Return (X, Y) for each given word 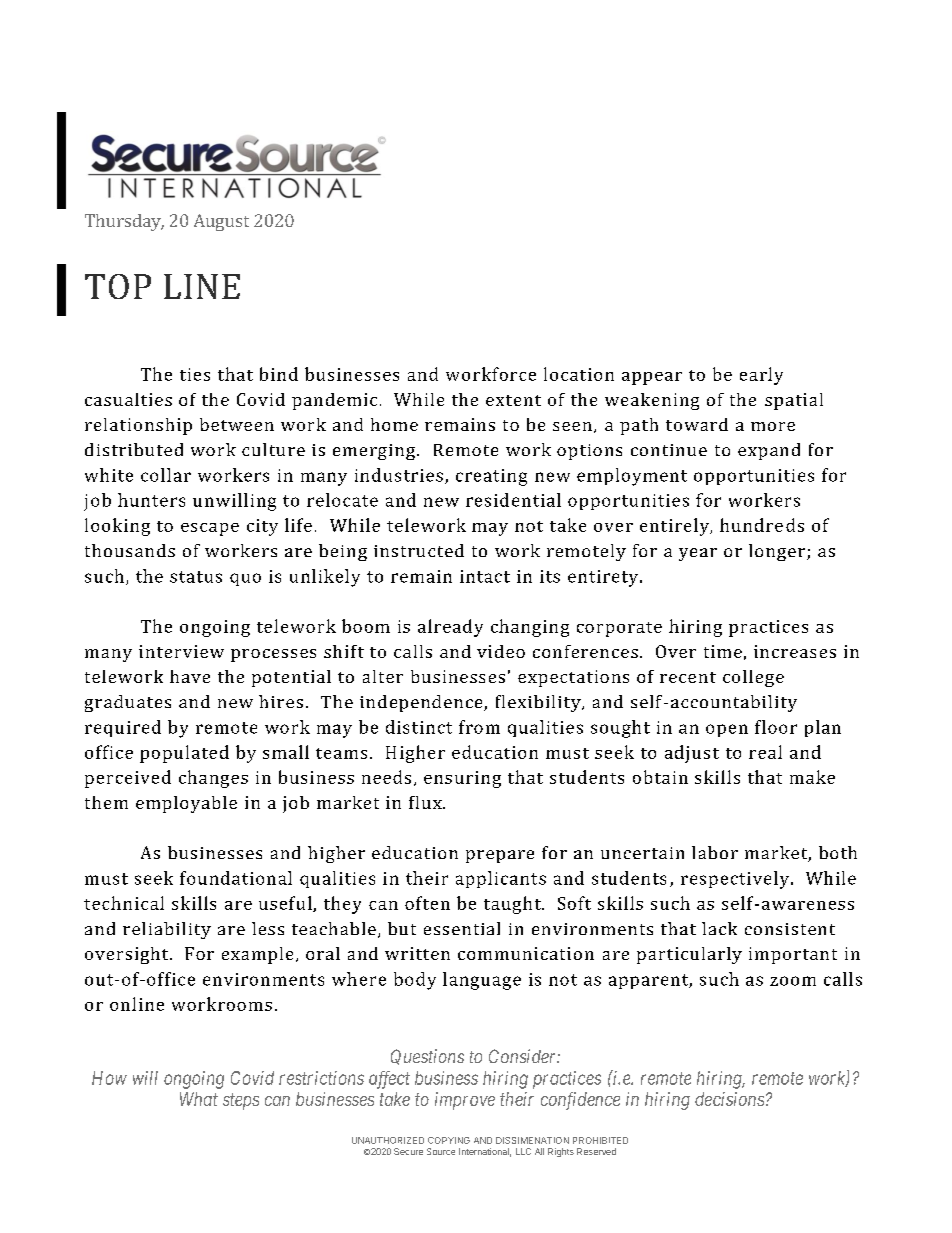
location (579, 374)
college (753, 678)
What (199, 1099)
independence (422, 703)
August (221, 222)
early (761, 376)
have (190, 676)
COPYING (449, 1140)
